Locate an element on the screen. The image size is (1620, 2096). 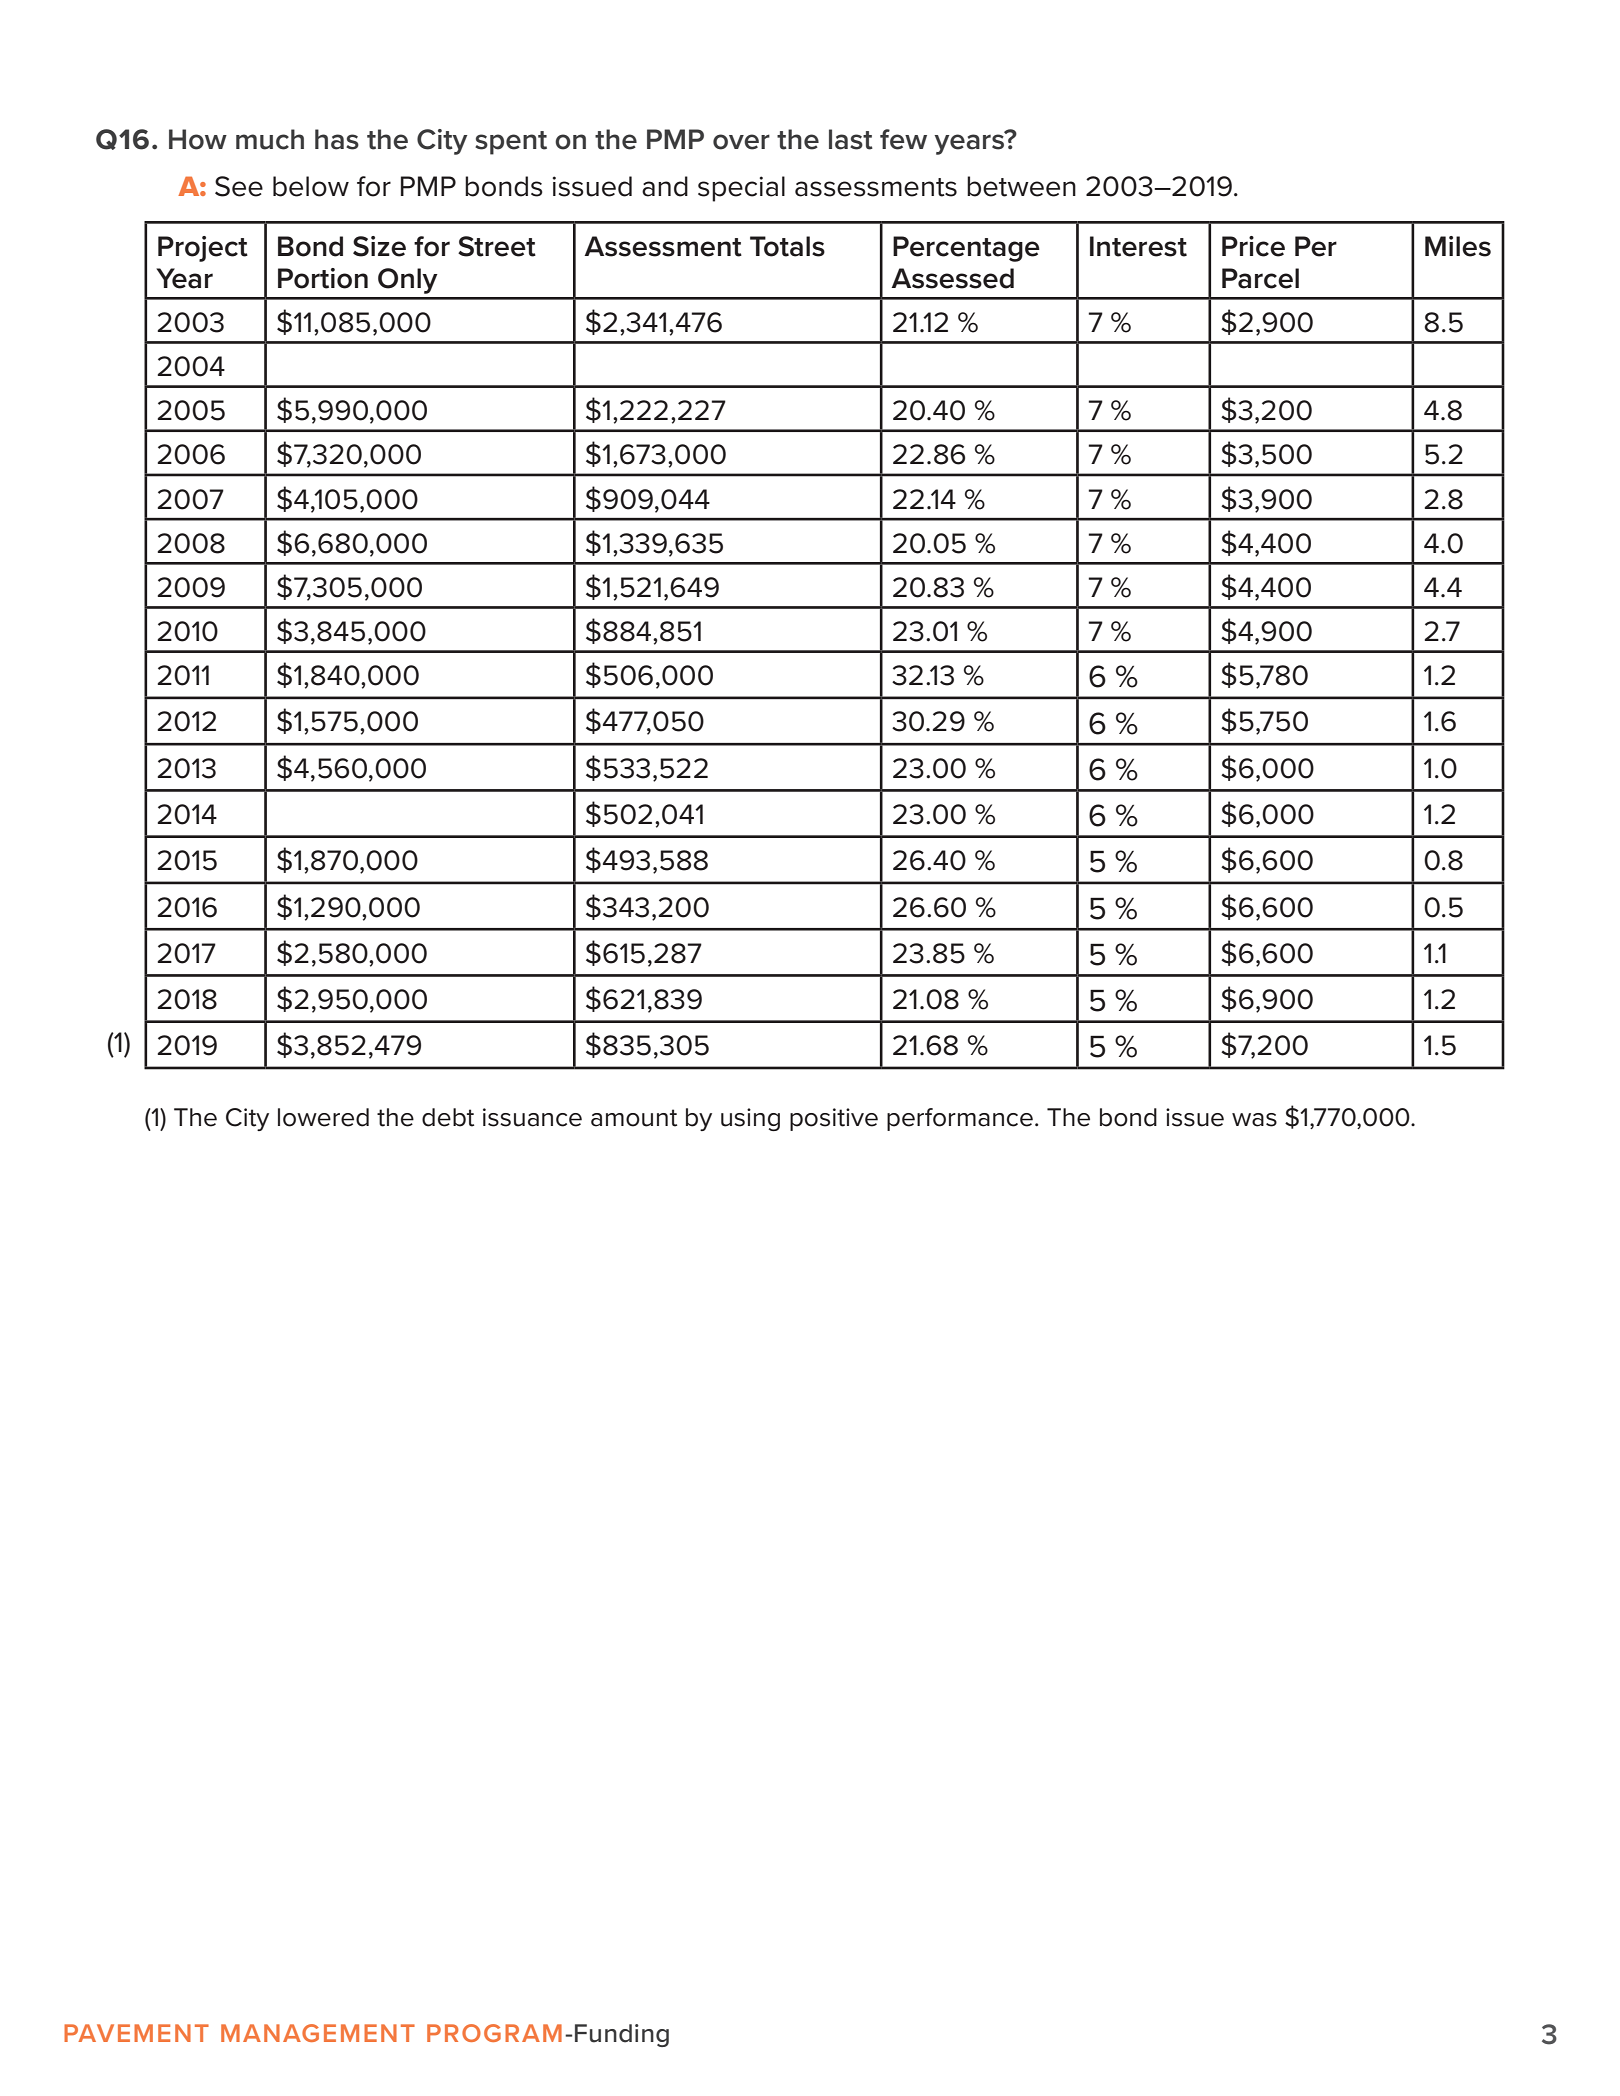
debt is located at coordinates (448, 1117).
